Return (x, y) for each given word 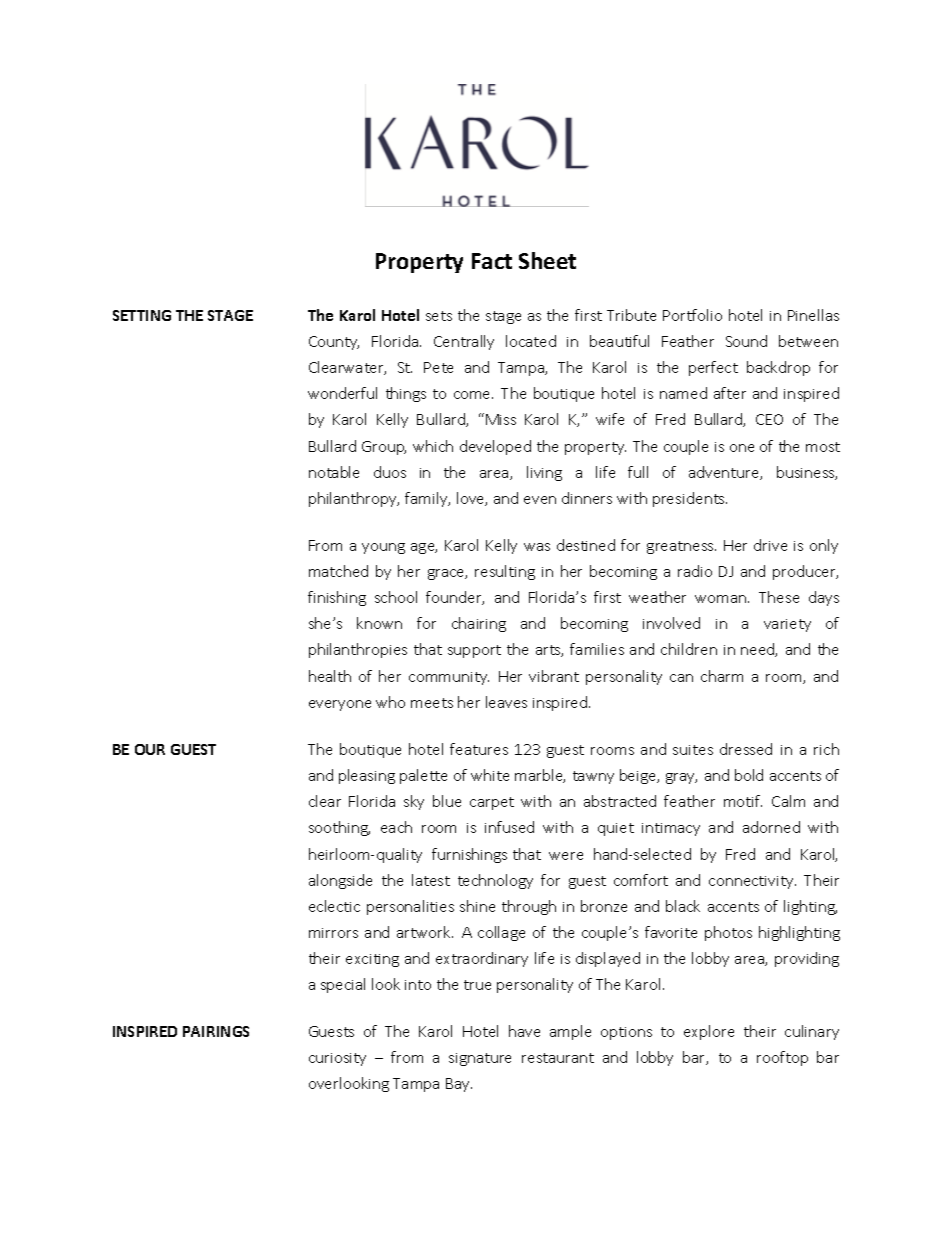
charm (722, 676)
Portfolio (692, 315)
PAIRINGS (216, 1031)
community (449, 678)
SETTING (142, 315)
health (330, 676)
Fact (492, 261)
